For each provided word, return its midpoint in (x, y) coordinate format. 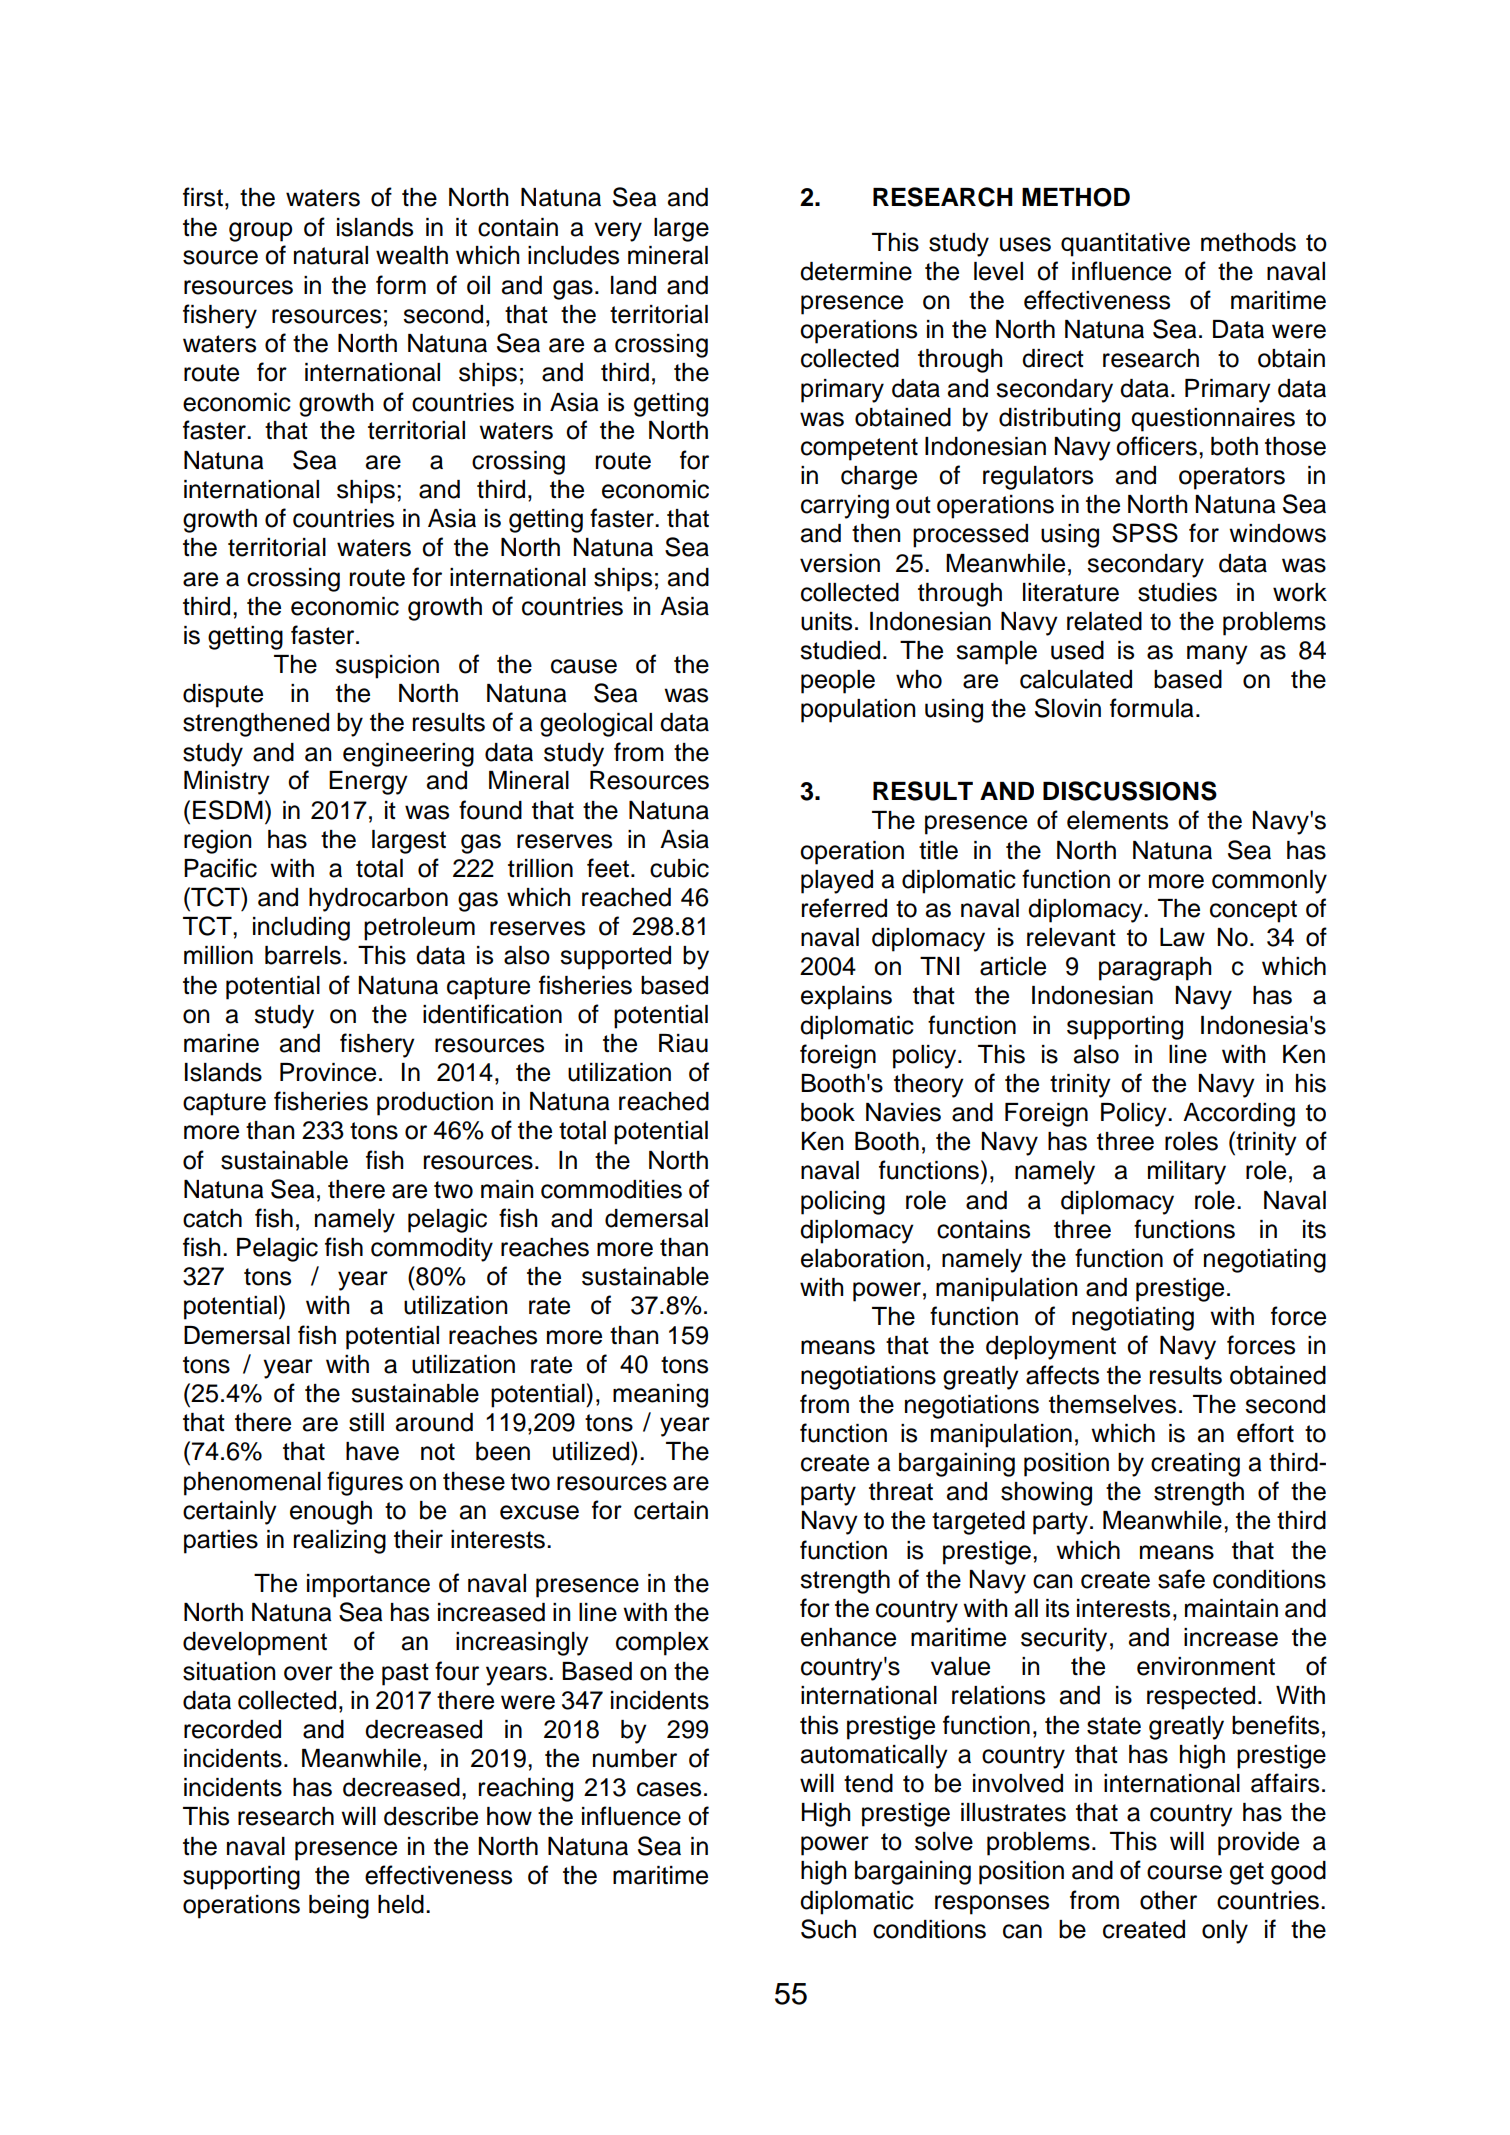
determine (856, 271)
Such (828, 1929)
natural (331, 255)
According (1239, 1115)
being (339, 1907)
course (1184, 1872)
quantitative (1125, 245)
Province (328, 1072)
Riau (683, 1043)
